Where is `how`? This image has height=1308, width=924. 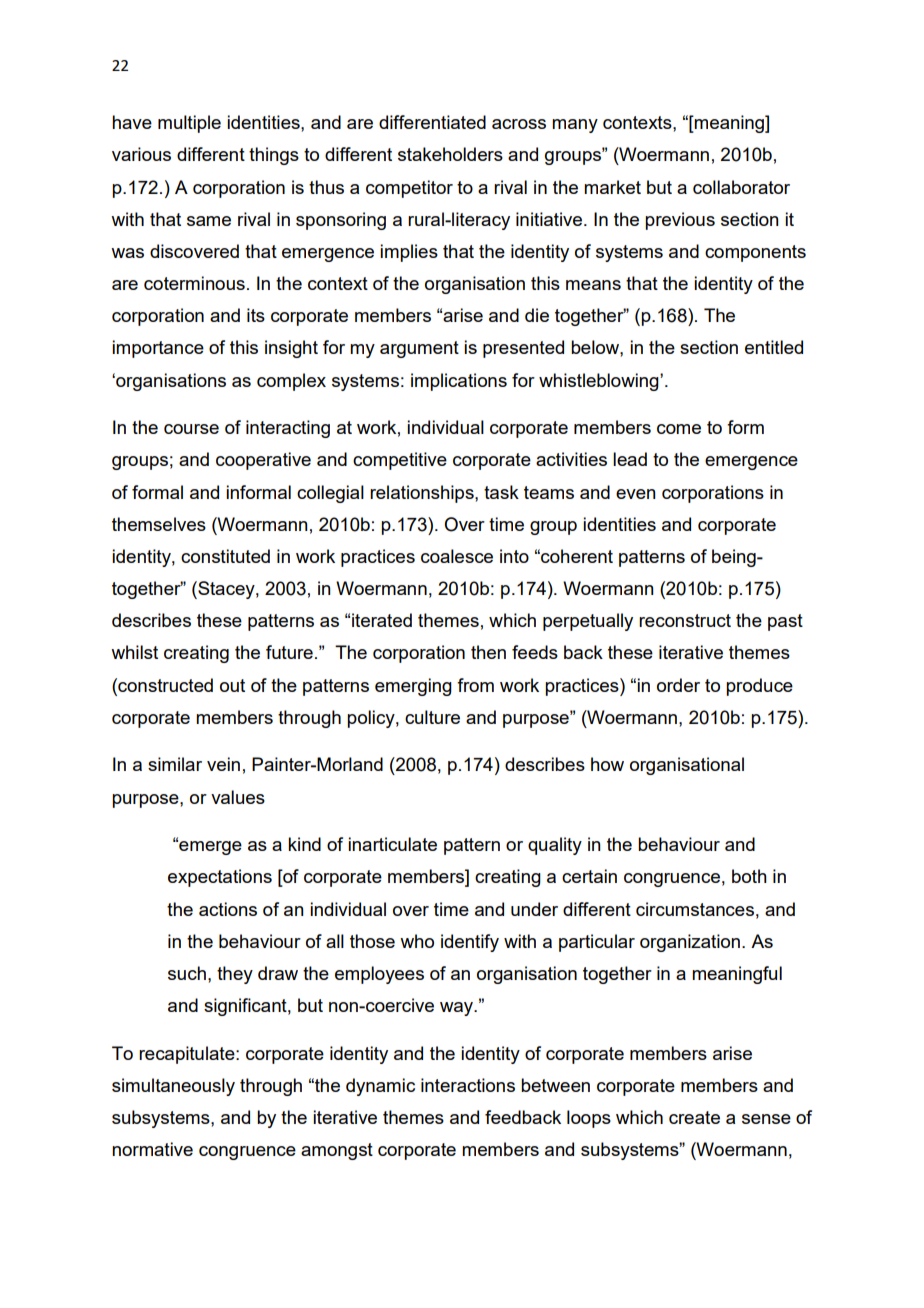
how is located at coordinates (607, 764).
